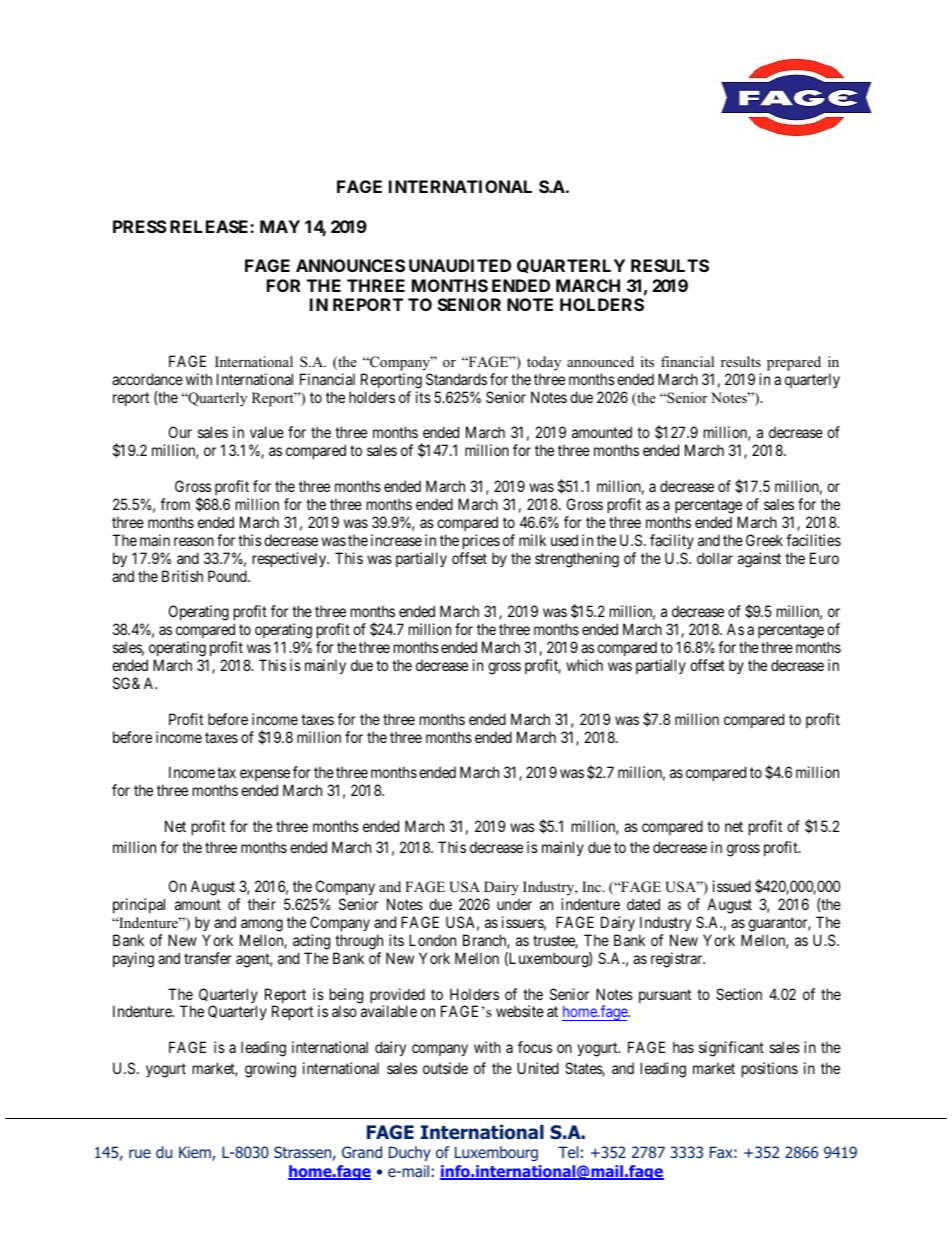 The height and width of the image is (1233, 952). What do you see at coordinates (770, 1069) in the image?
I see `positions` at bounding box center [770, 1069].
